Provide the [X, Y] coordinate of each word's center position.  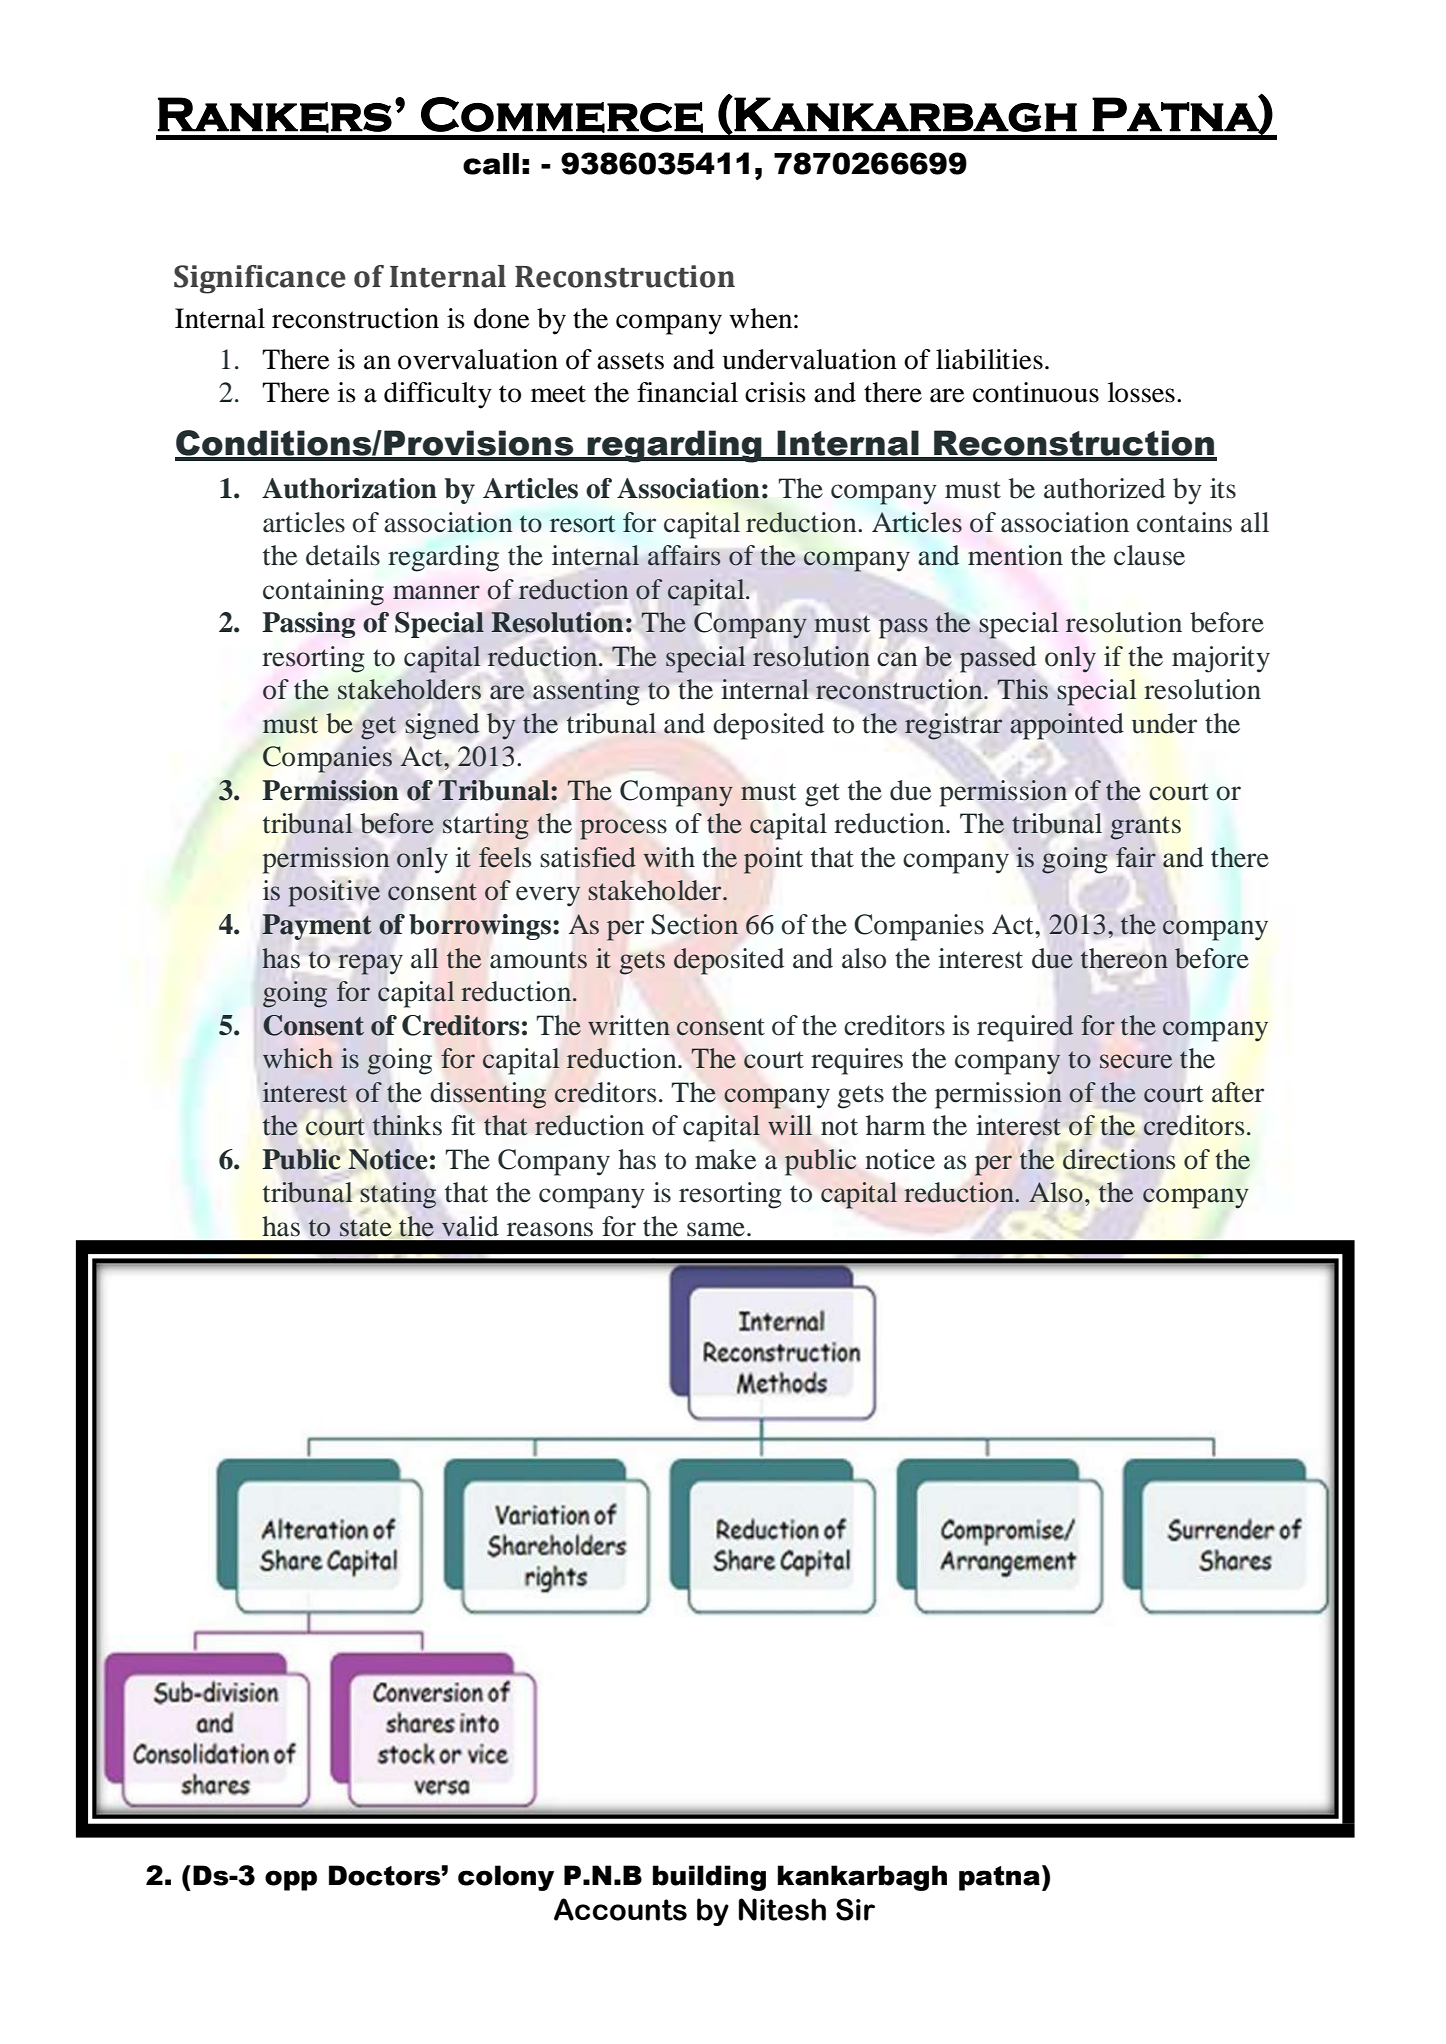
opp [291, 1880]
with [669, 857]
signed [442, 726]
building [709, 1878]
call [491, 164]
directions [1119, 1159]
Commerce [562, 115]
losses [1141, 392]
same [716, 1229]
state [366, 1228]
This [1023, 689]
